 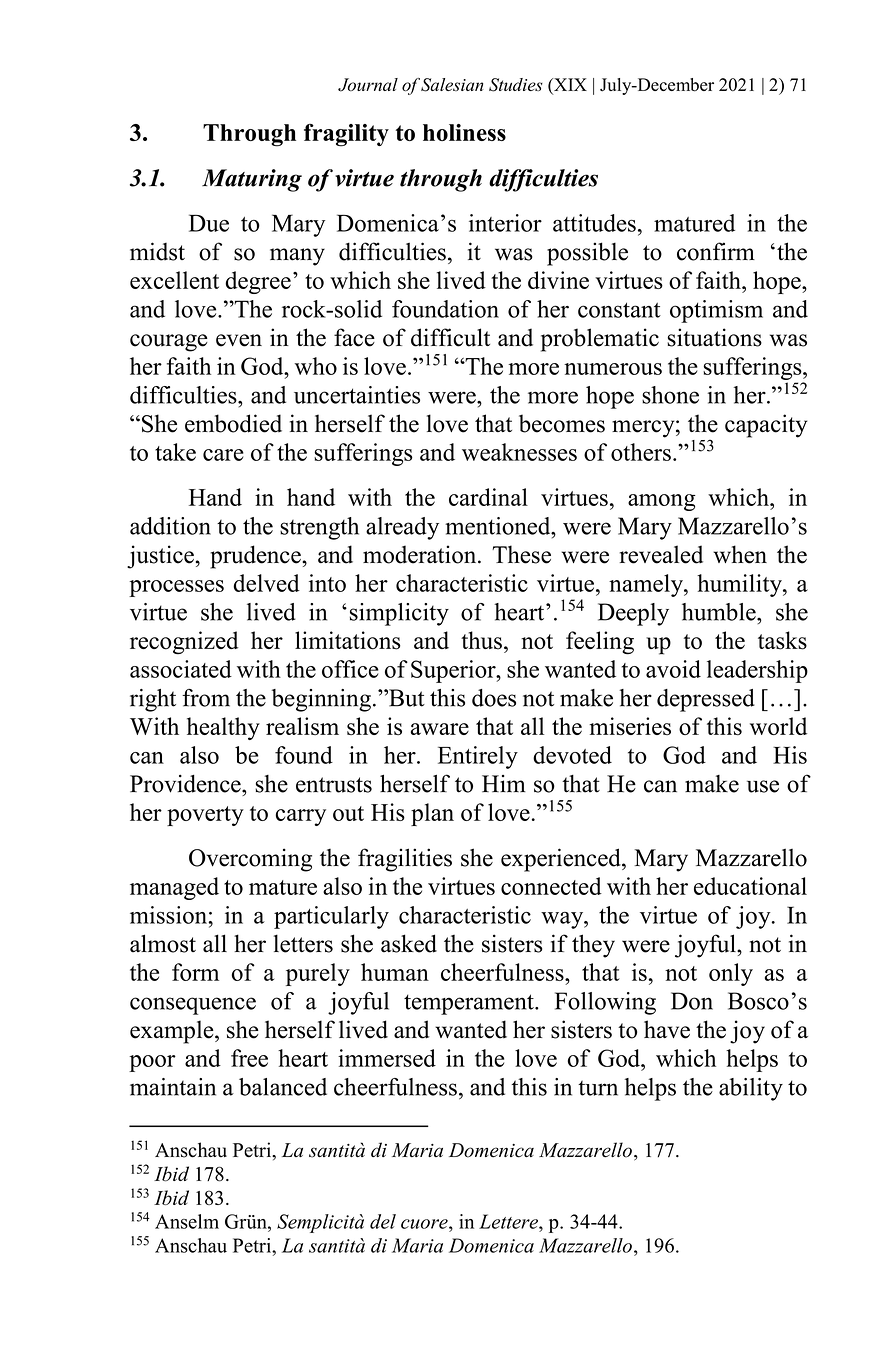 I want to click on XIX, so click(x=569, y=84).
